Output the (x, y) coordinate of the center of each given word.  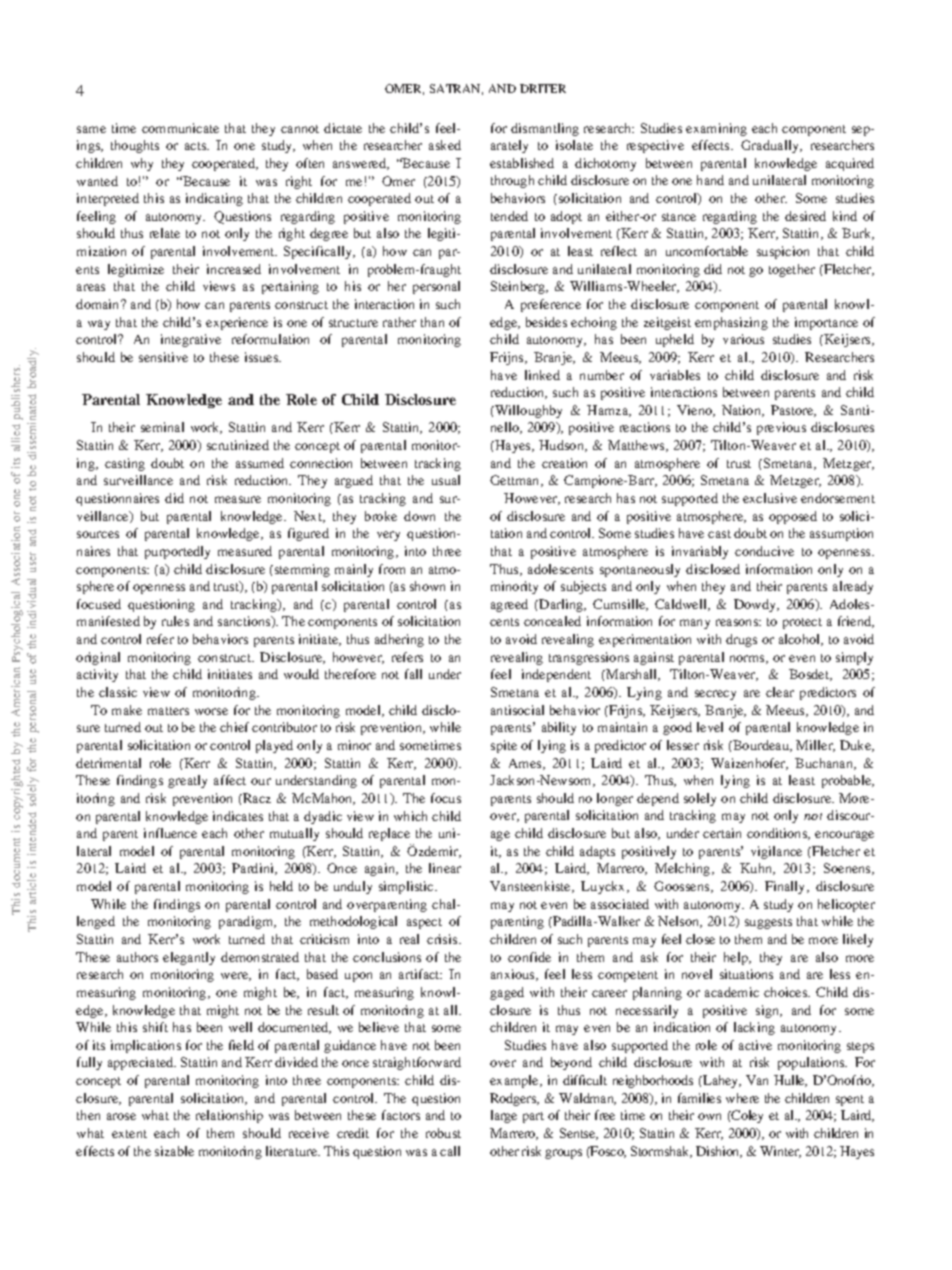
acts (197, 146)
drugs (741, 640)
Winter (780, 1152)
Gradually (771, 146)
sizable (174, 1151)
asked (445, 145)
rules (175, 621)
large (504, 1116)
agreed (509, 605)
